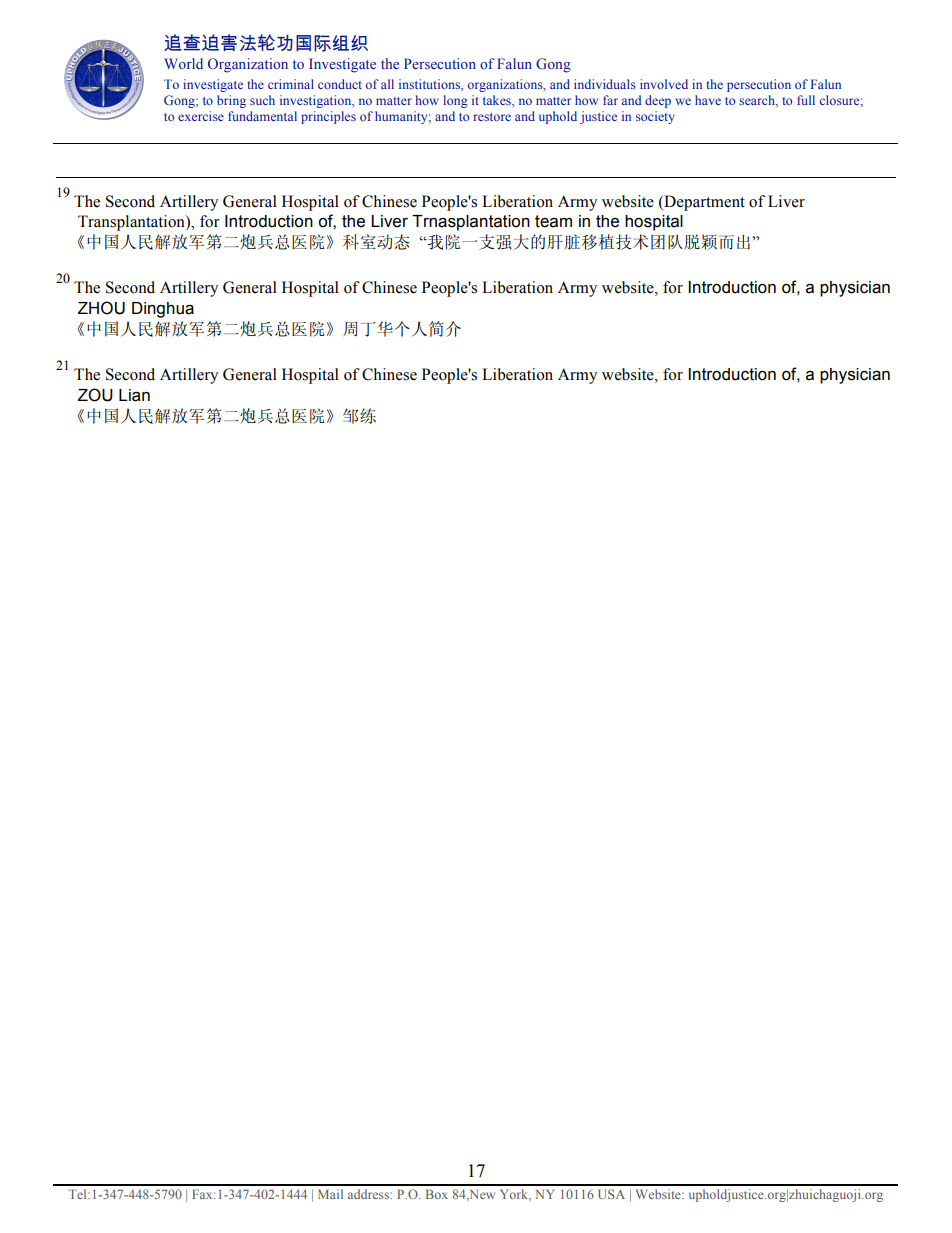 The height and width of the image is (1233, 952). I want to click on Lian, so click(134, 395).
